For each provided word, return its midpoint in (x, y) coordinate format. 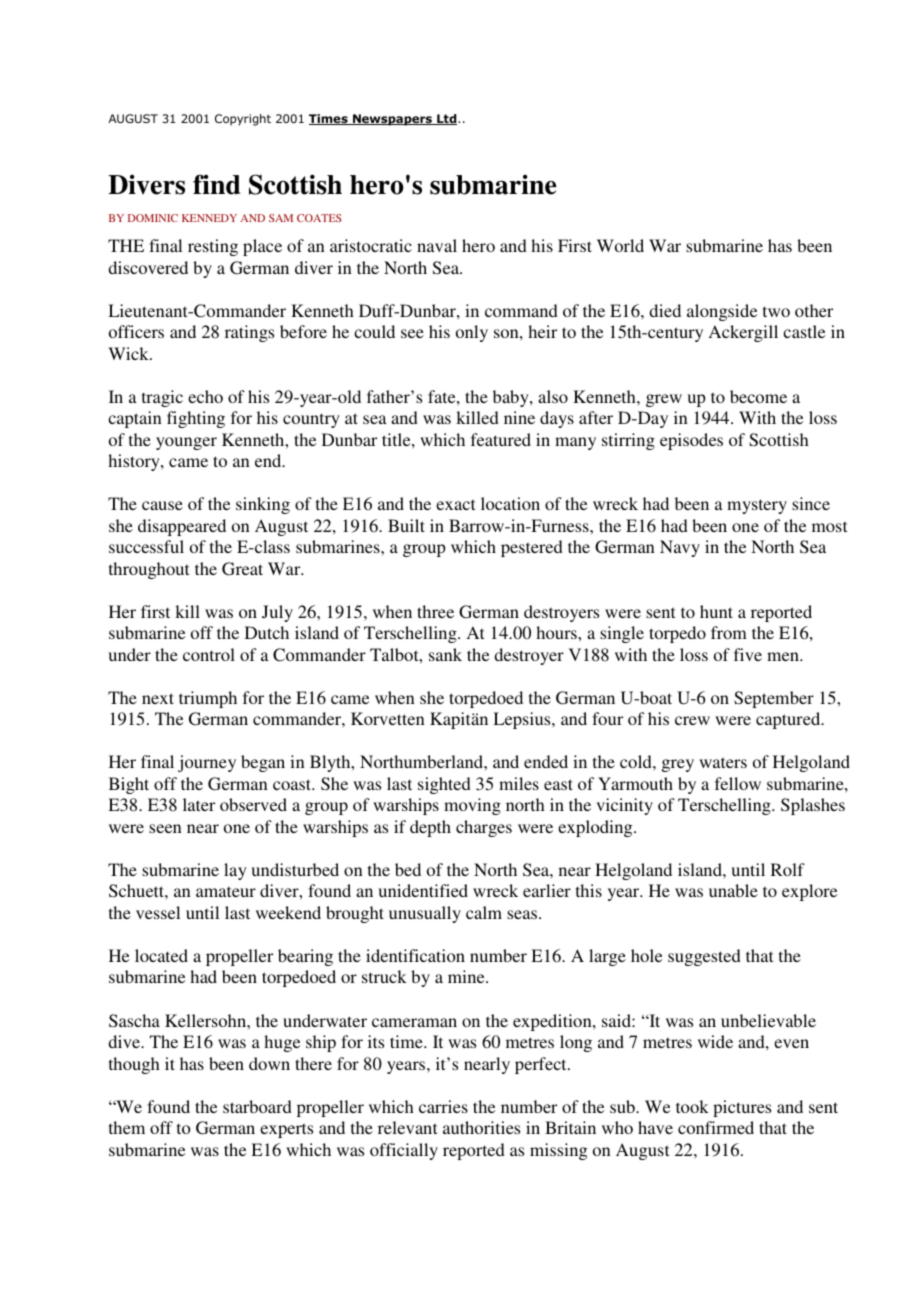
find (217, 184)
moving (472, 806)
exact (455, 504)
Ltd (447, 119)
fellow (738, 783)
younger (186, 443)
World (620, 245)
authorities (481, 1127)
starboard (257, 1106)
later (199, 804)
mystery (757, 506)
